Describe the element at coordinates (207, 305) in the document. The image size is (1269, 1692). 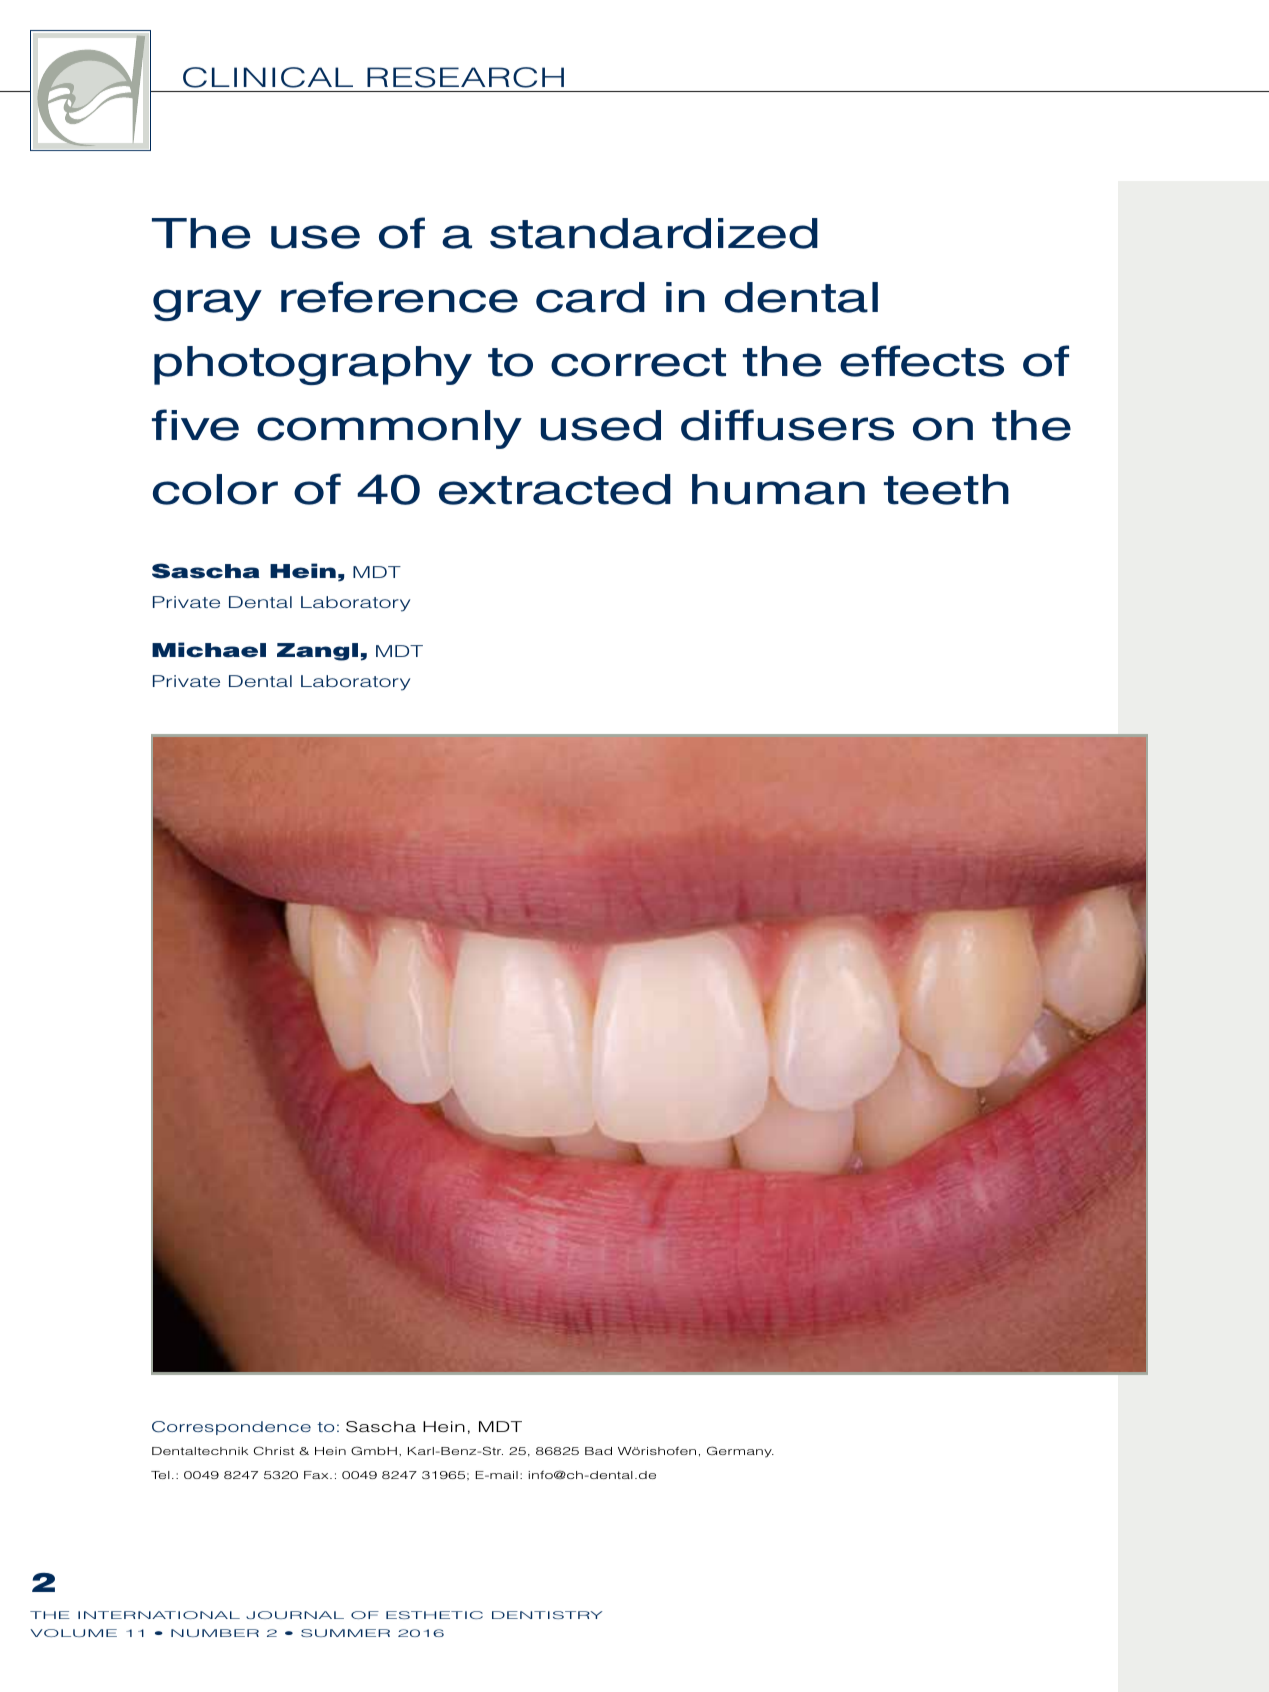
I see `gray` at that location.
